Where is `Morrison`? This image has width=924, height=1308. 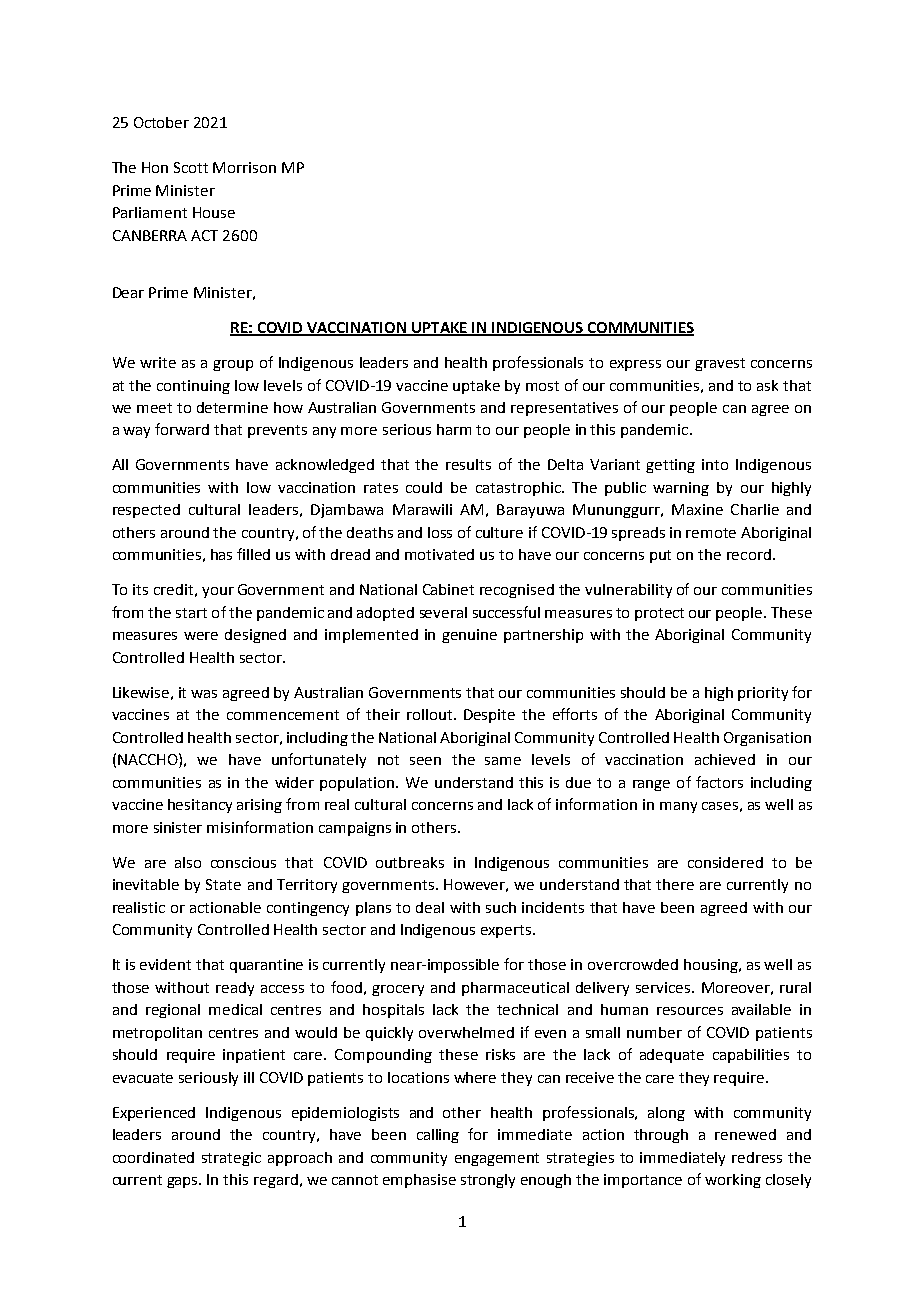
Morrison is located at coordinates (244, 167).
